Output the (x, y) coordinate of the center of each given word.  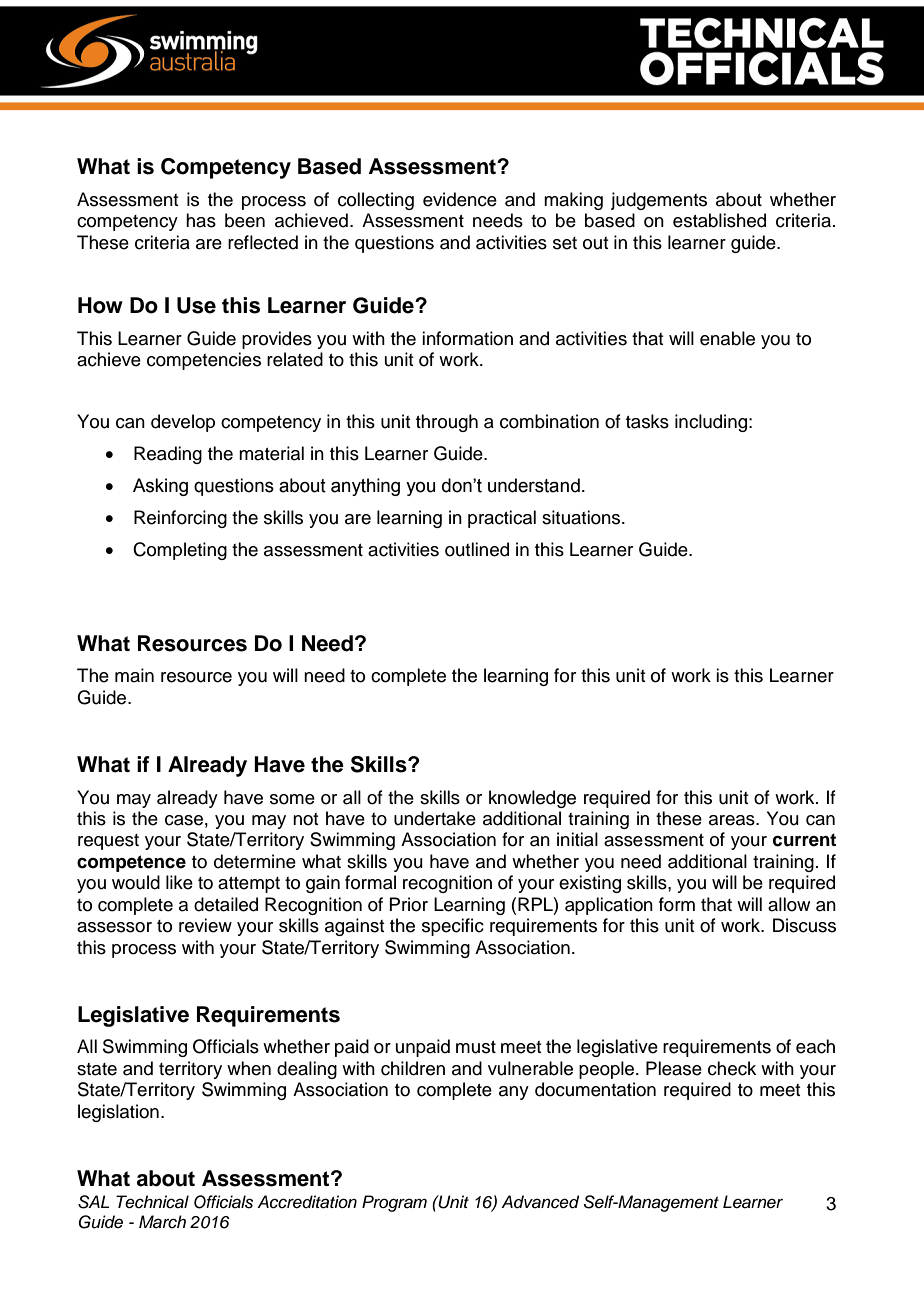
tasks (647, 421)
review (205, 925)
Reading (168, 455)
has (201, 220)
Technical (152, 1202)
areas (733, 820)
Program (394, 1203)
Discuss (804, 925)
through (447, 423)
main (134, 675)
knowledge (532, 799)
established (719, 220)
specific (453, 927)
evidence (460, 199)
